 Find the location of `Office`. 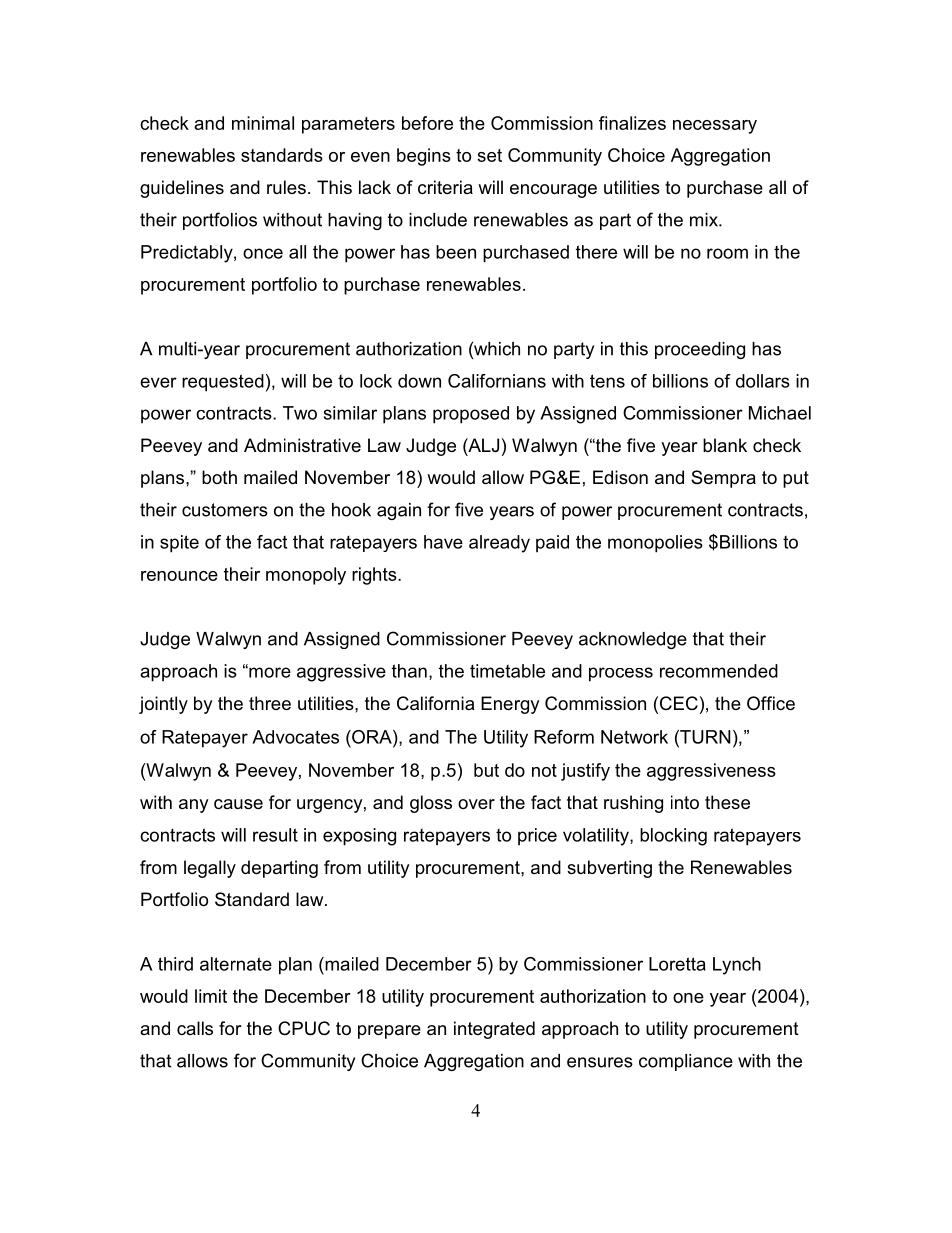

Office is located at coordinates (771, 703).
